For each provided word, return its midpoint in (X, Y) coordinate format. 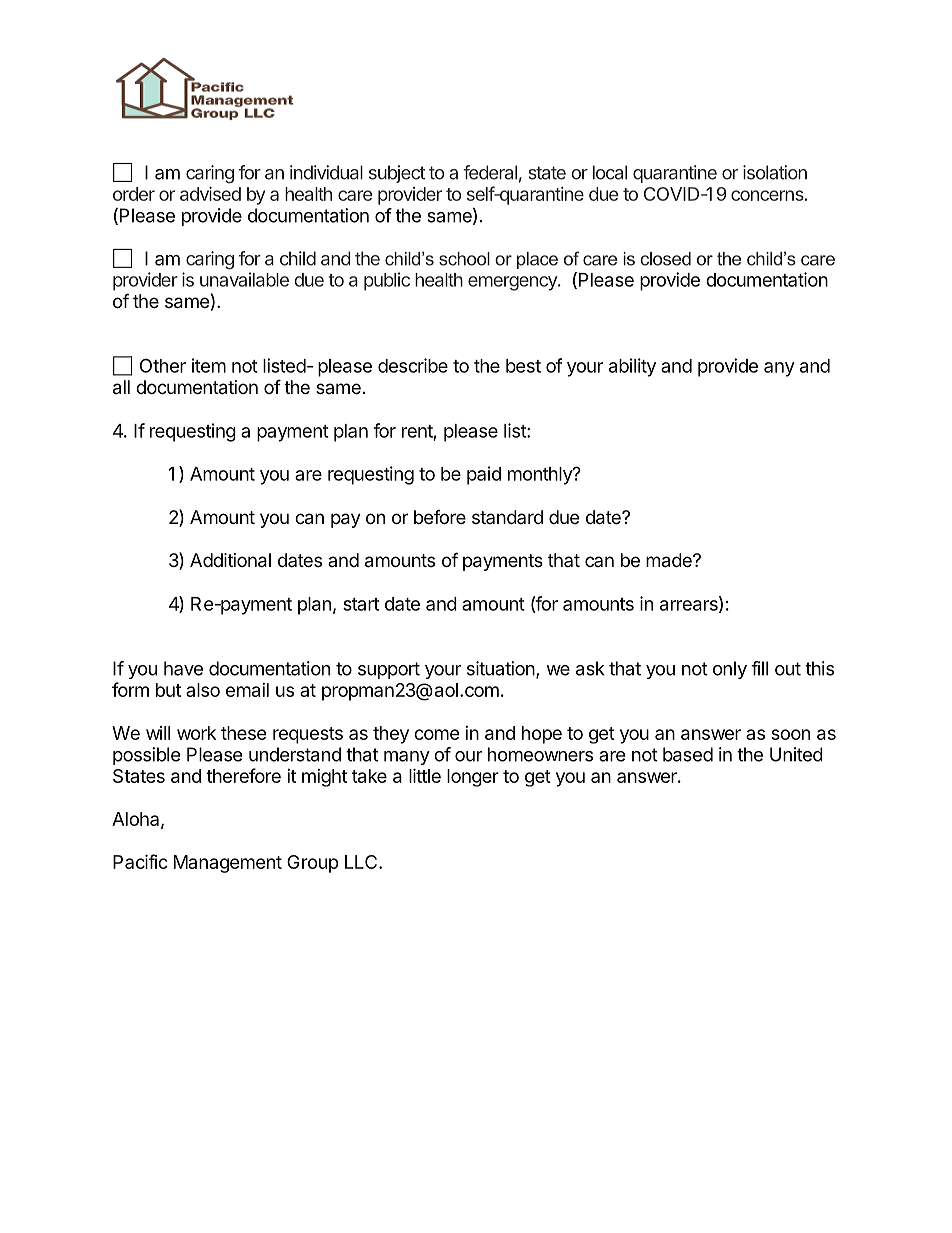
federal (490, 172)
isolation (775, 172)
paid (484, 475)
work (196, 733)
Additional (230, 560)
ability (632, 367)
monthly (541, 476)
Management (228, 864)
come (437, 734)
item (209, 365)
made (670, 560)
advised (210, 194)
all (121, 387)
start (361, 604)
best (523, 366)
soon (790, 734)
